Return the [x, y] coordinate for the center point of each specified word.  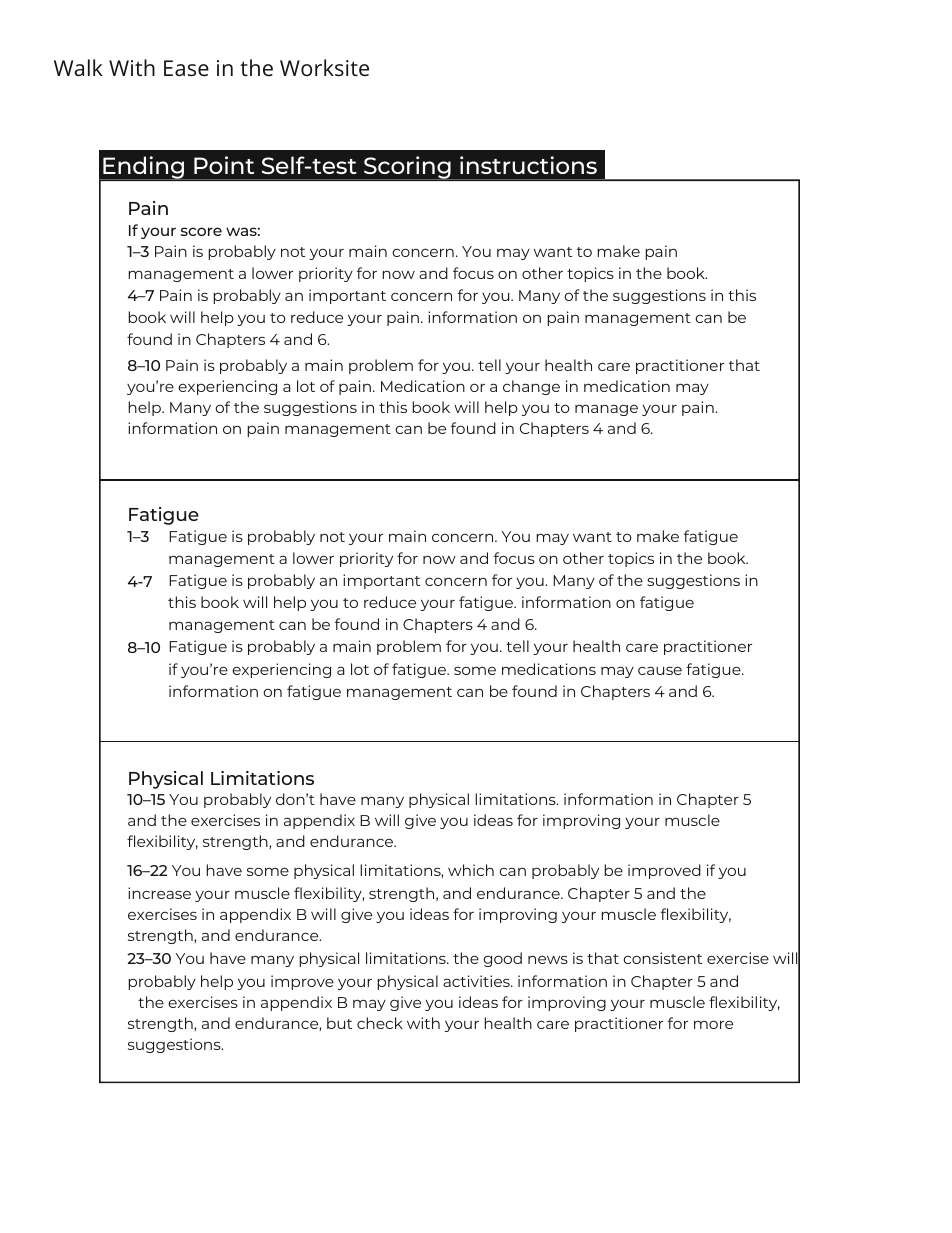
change [531, 387]
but [339, 1023]
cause [660, 670]
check [380, 1023]
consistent [662, 958]
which [471, 870]
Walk [78, 67]
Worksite [324, 67]
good [502, 959]
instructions [528, 165]
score [201, 231]
